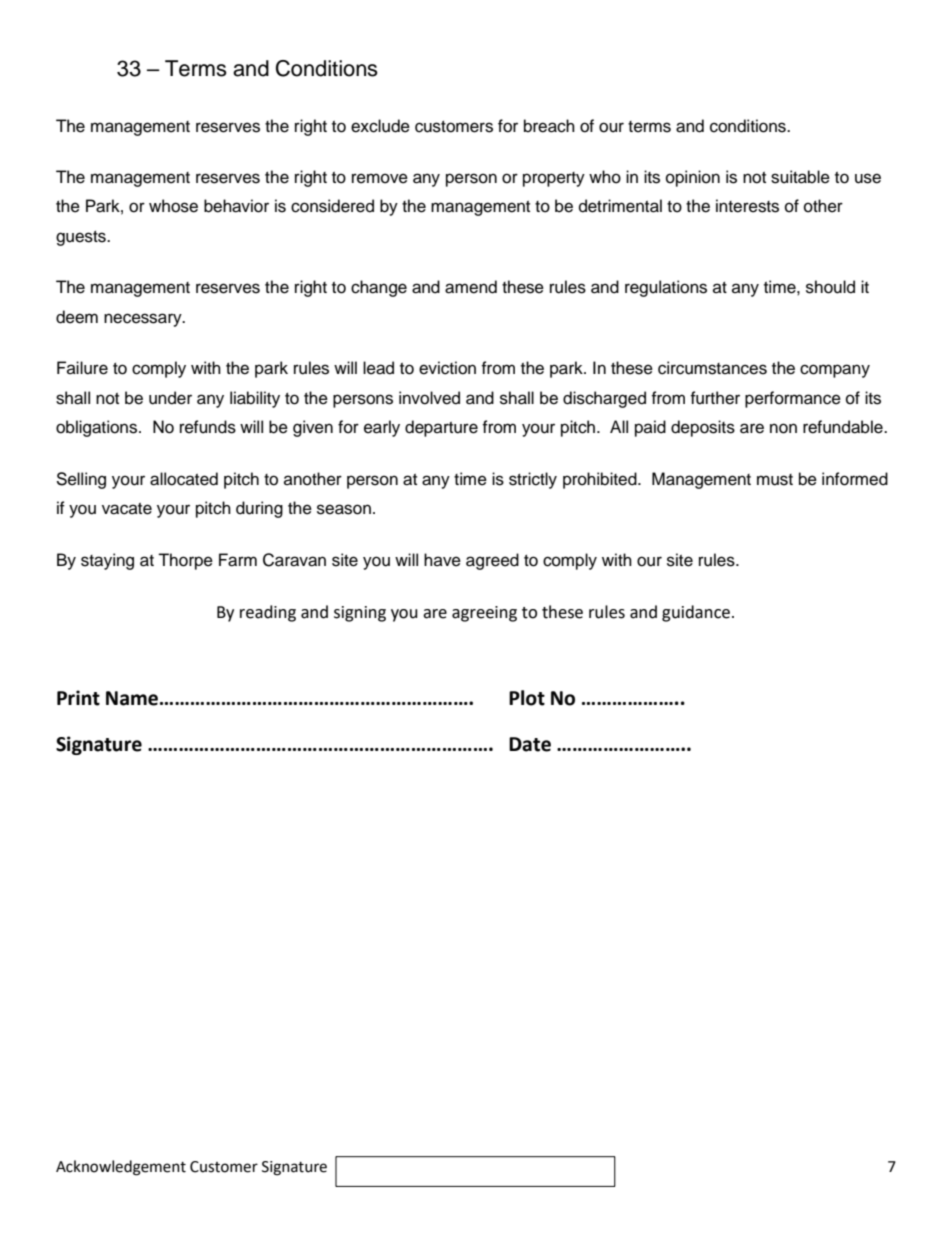  Describe the element at coordinates (132, 698) in the page. I see `Name` at that location.
